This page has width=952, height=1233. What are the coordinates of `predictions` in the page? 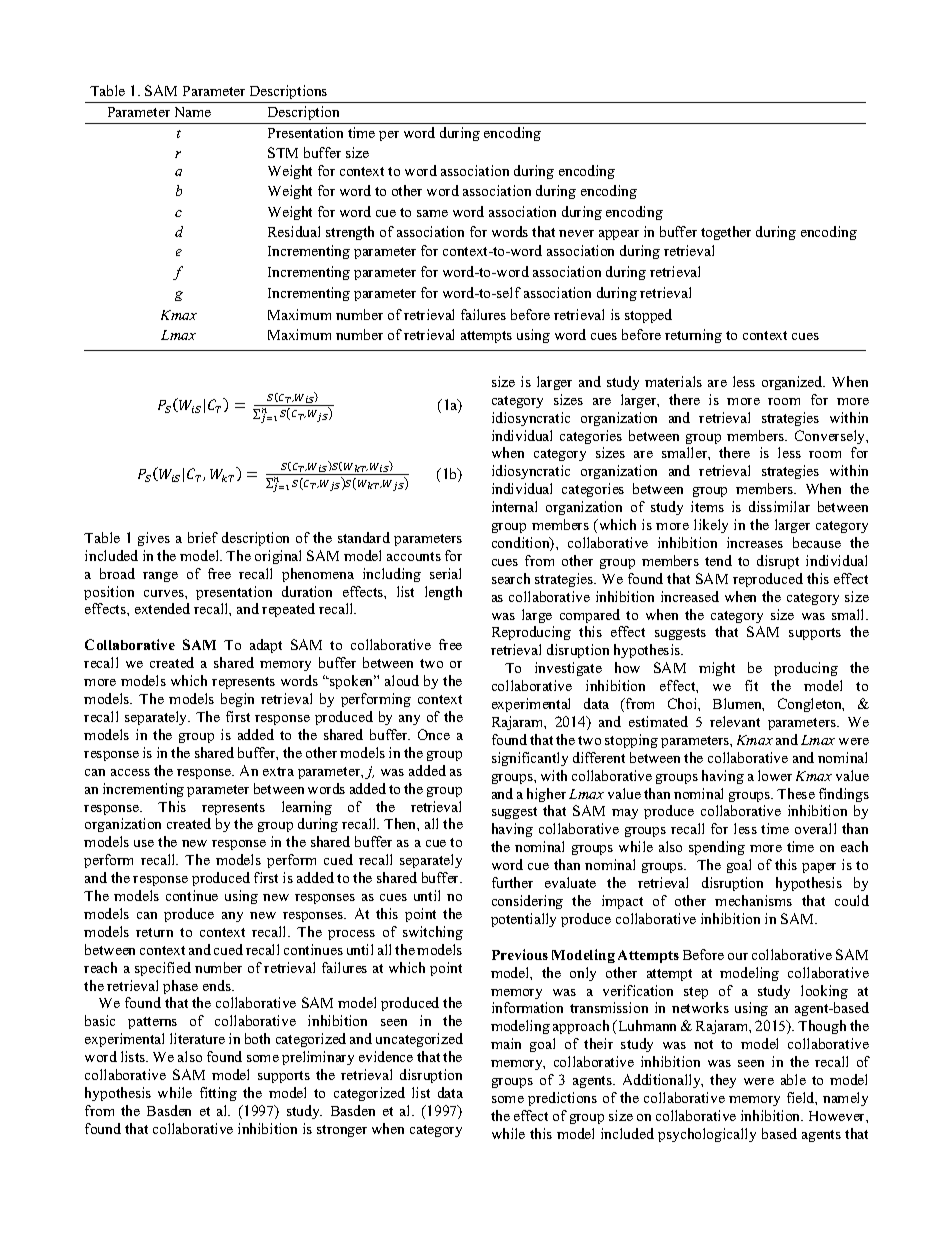 It's located at (562, 1099).
